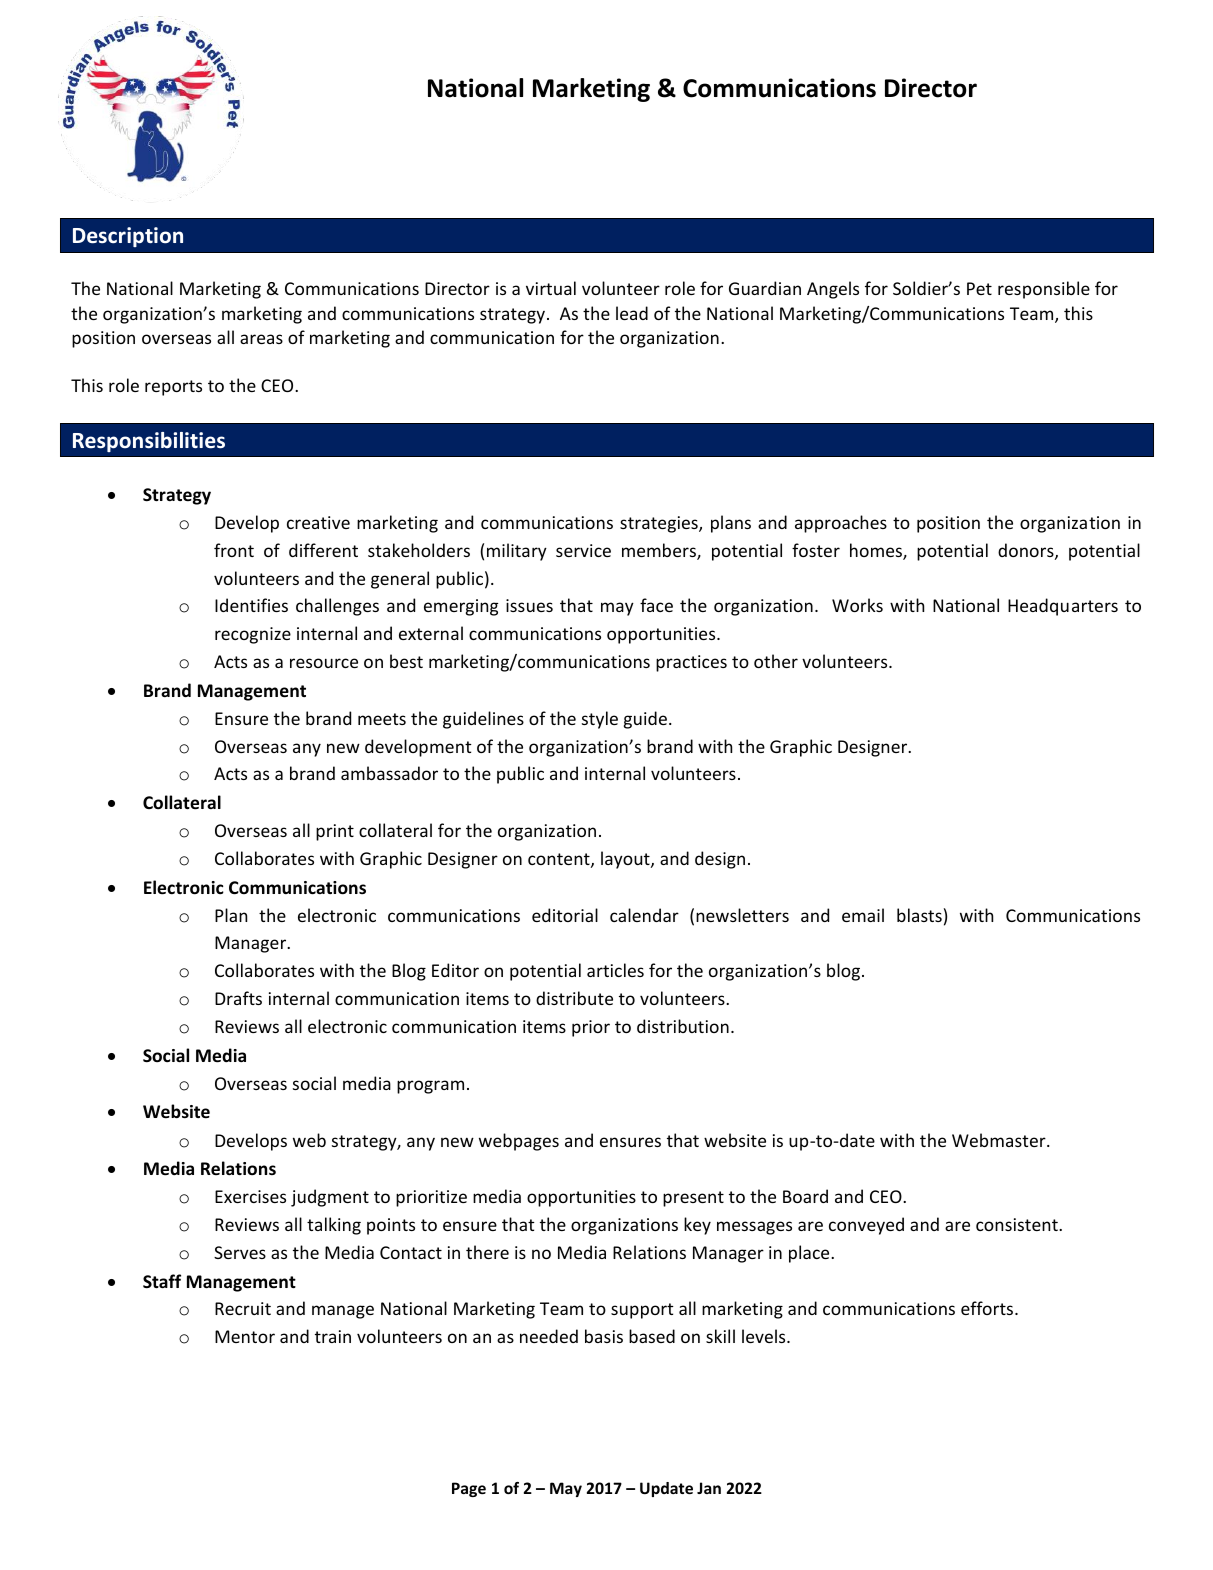 Image resolution: width=1213 pixels, height=1570 pixels. What do you see at coordinates (245, 1336) in the screenshot?
I see `Mentor` at bounding box center [245, 1336].
